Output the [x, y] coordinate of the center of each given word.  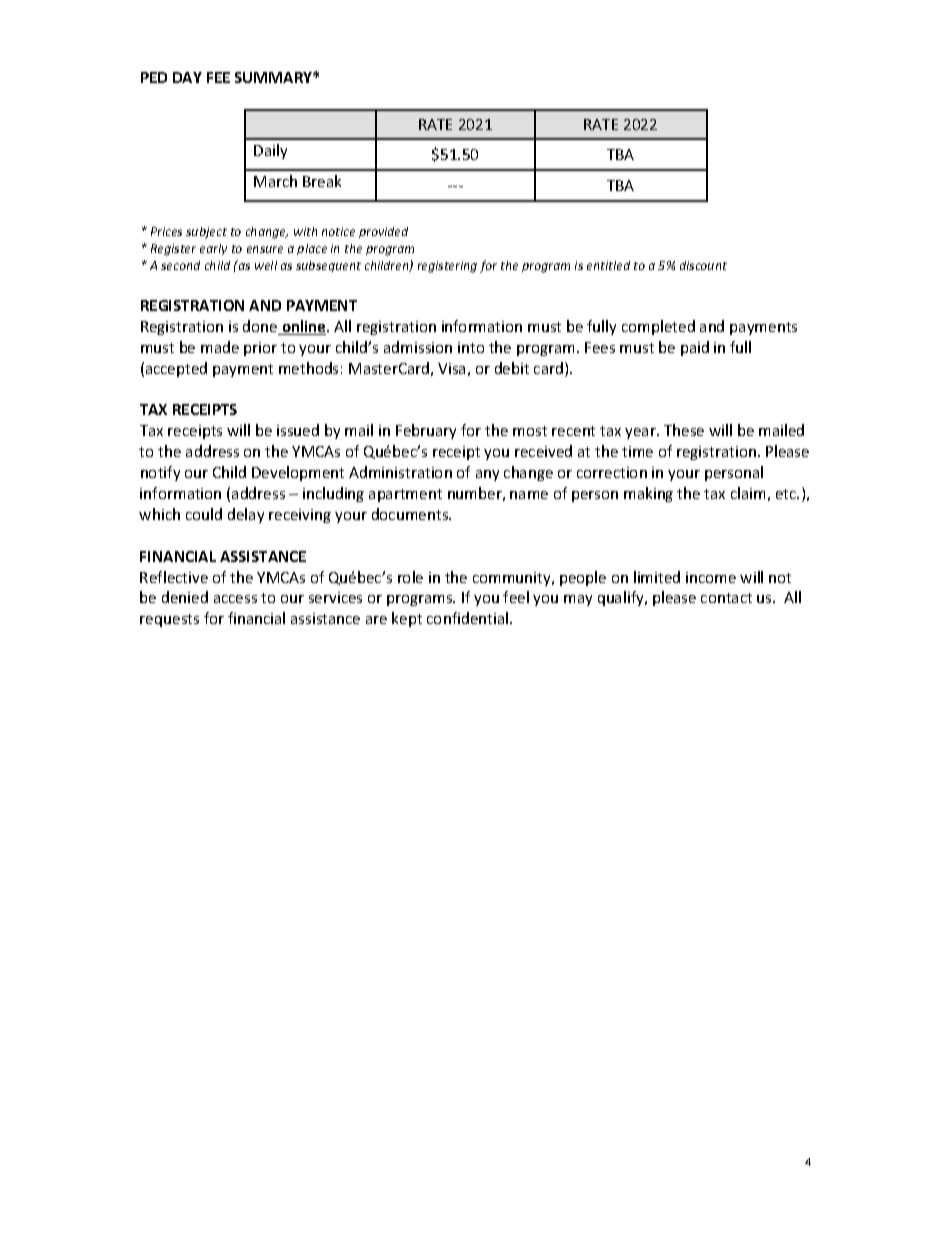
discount [703, 265]
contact [726, 598]
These [684, 430]
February [426, 431]
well [266, 265]
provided [383, 232]
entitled [608, 265]
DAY [187, 77]
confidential [469, 618]
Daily [270, 151]
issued [298, 430]
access [235, 599]
